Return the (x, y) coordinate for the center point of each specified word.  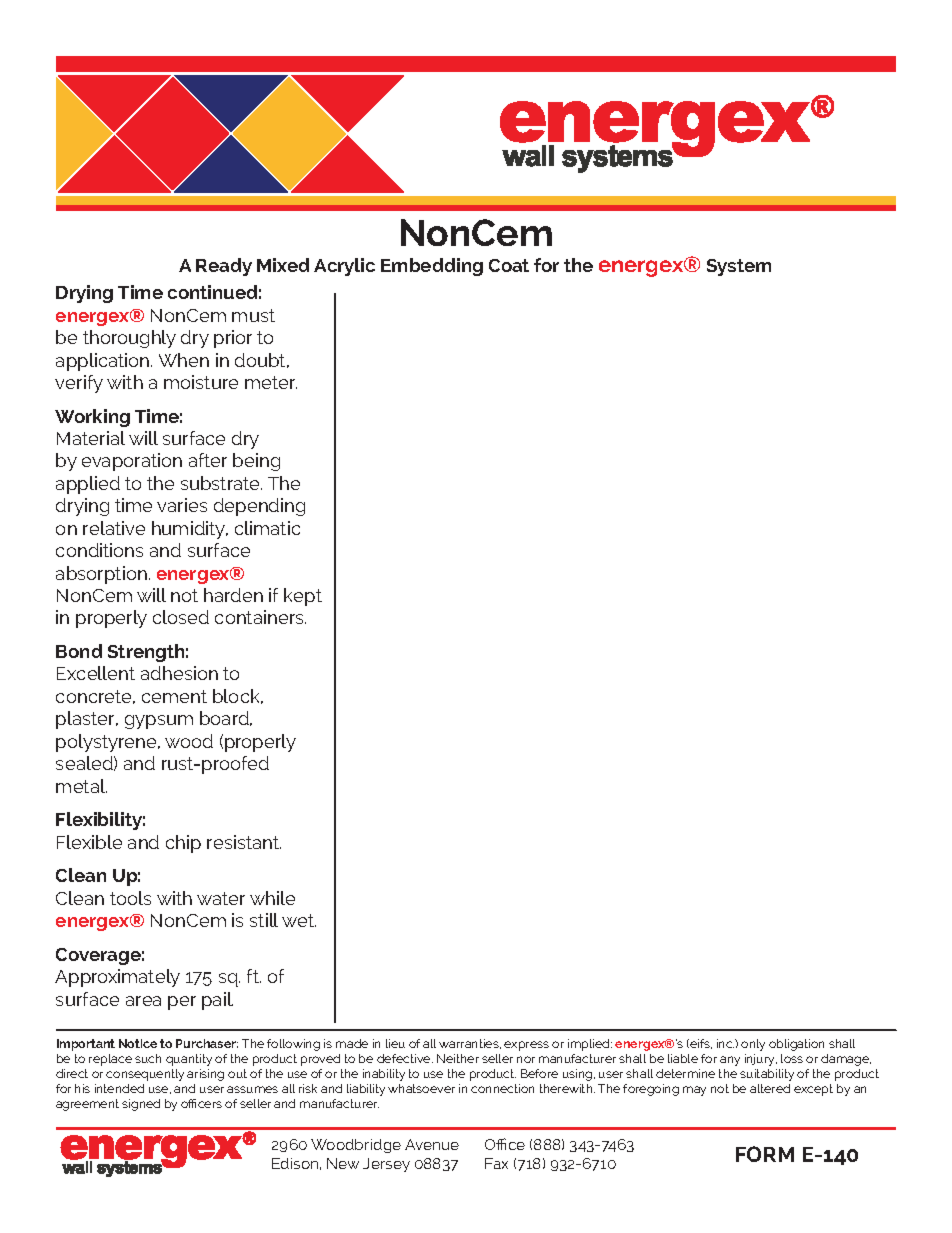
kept (303, 597)
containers (260, 617)
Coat (509, 265)
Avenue (432, 1144)
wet (299, 920)
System (739, 267)
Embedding (432, 267)
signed (141, 1105)
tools (130, 898)
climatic (267, 528)
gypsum (159, 722)
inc (725, 1043)
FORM (765, 1154)
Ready (224, 267)
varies (182, 505)
